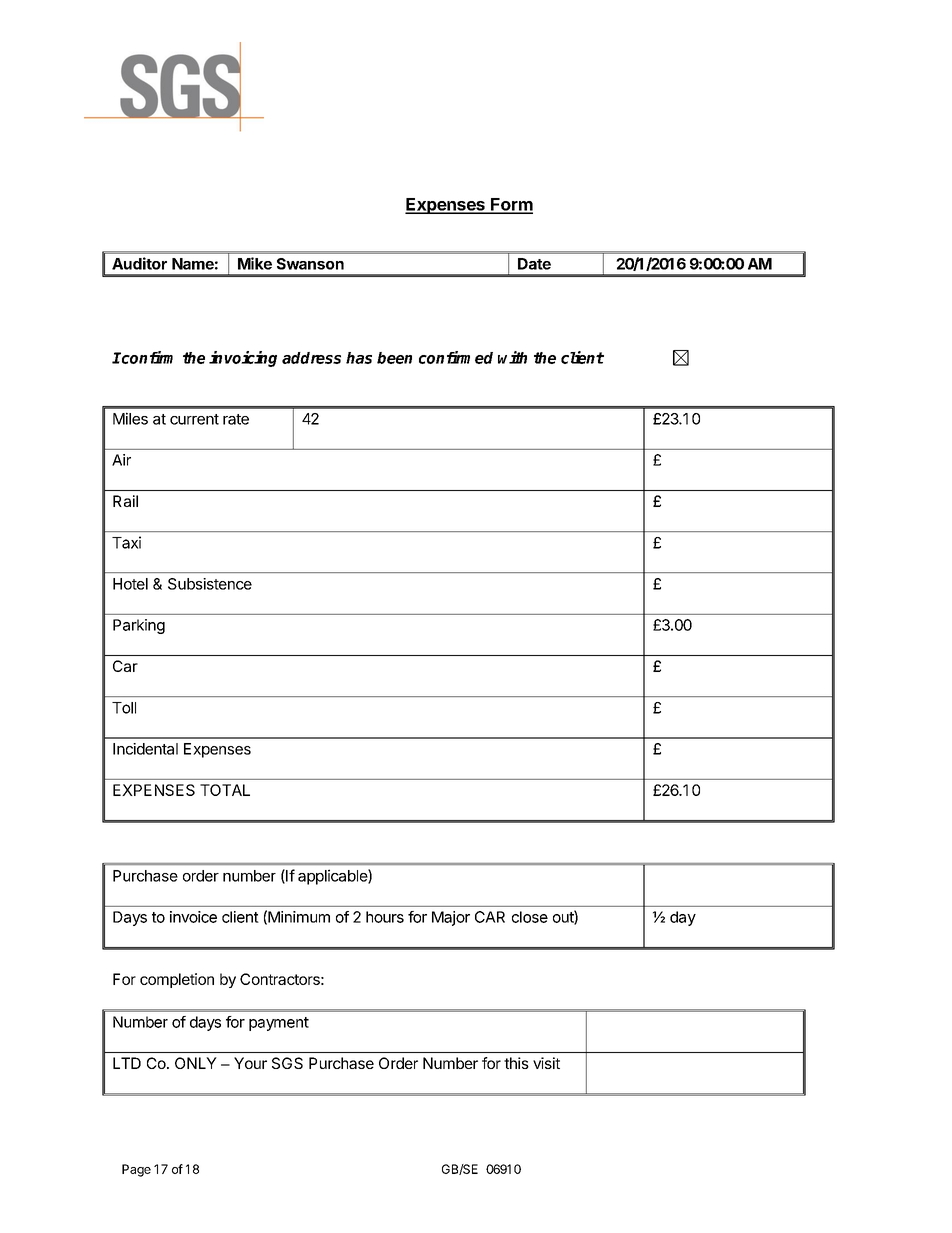  I want to click on Form, so click(511, 205).
